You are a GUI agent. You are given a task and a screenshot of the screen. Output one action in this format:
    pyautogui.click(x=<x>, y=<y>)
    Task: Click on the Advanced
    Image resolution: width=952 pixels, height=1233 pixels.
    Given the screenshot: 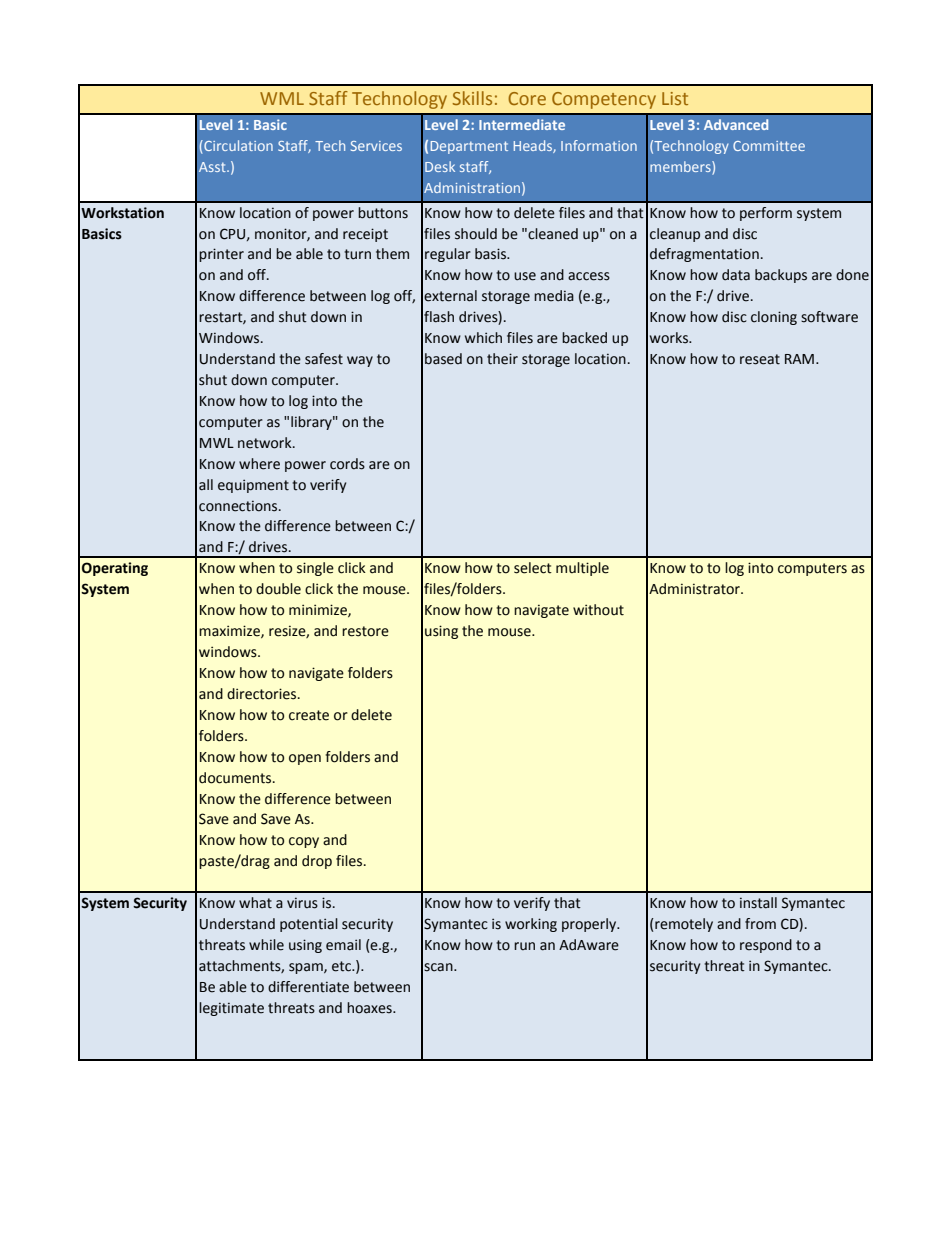 What is the action you would take?
    pyautogui.click(x=736, y=124)
